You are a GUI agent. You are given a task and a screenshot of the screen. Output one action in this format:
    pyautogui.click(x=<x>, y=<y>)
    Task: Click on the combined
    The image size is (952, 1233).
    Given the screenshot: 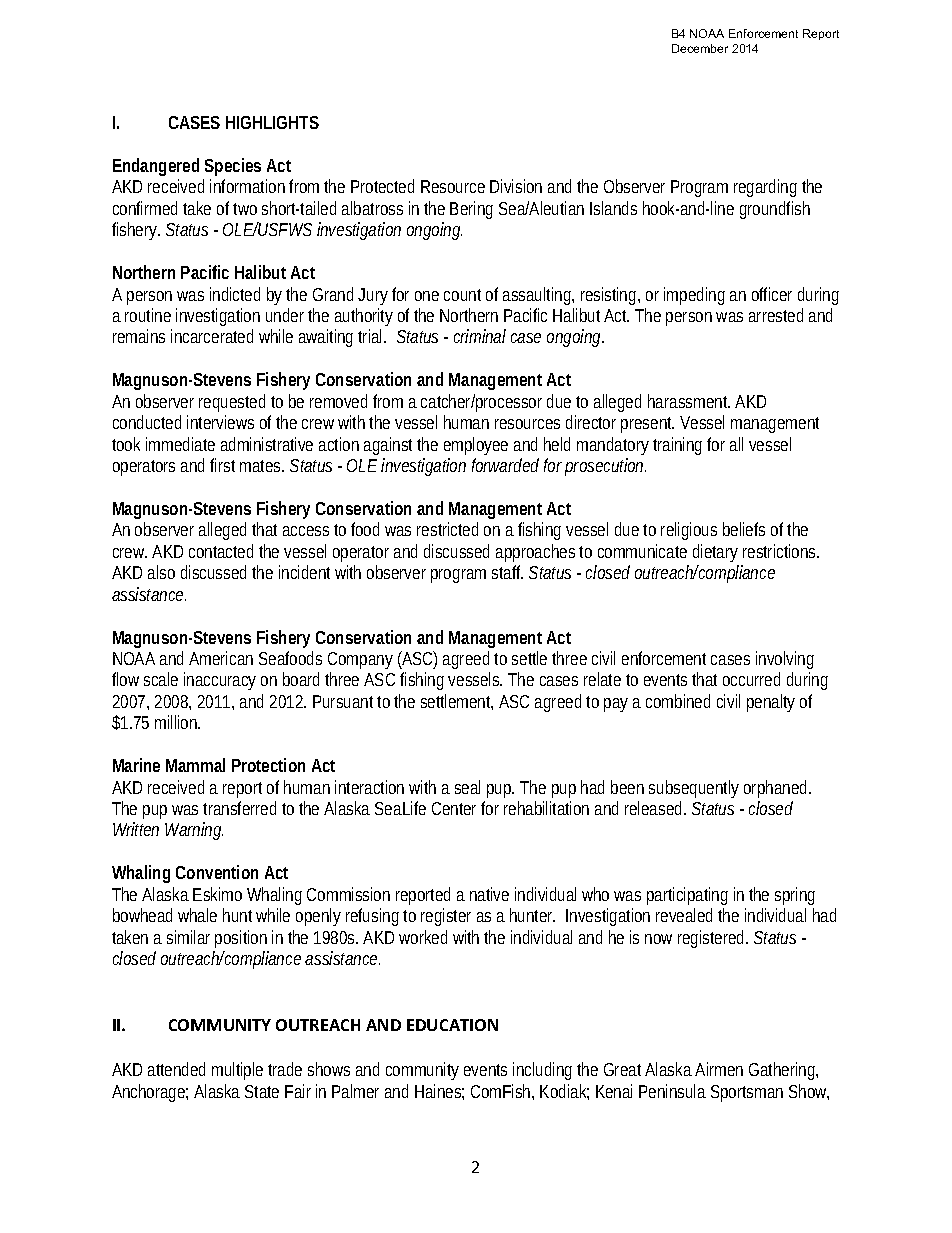 What is the action you would take?
    pyautogui.click(x=678, y=701)
